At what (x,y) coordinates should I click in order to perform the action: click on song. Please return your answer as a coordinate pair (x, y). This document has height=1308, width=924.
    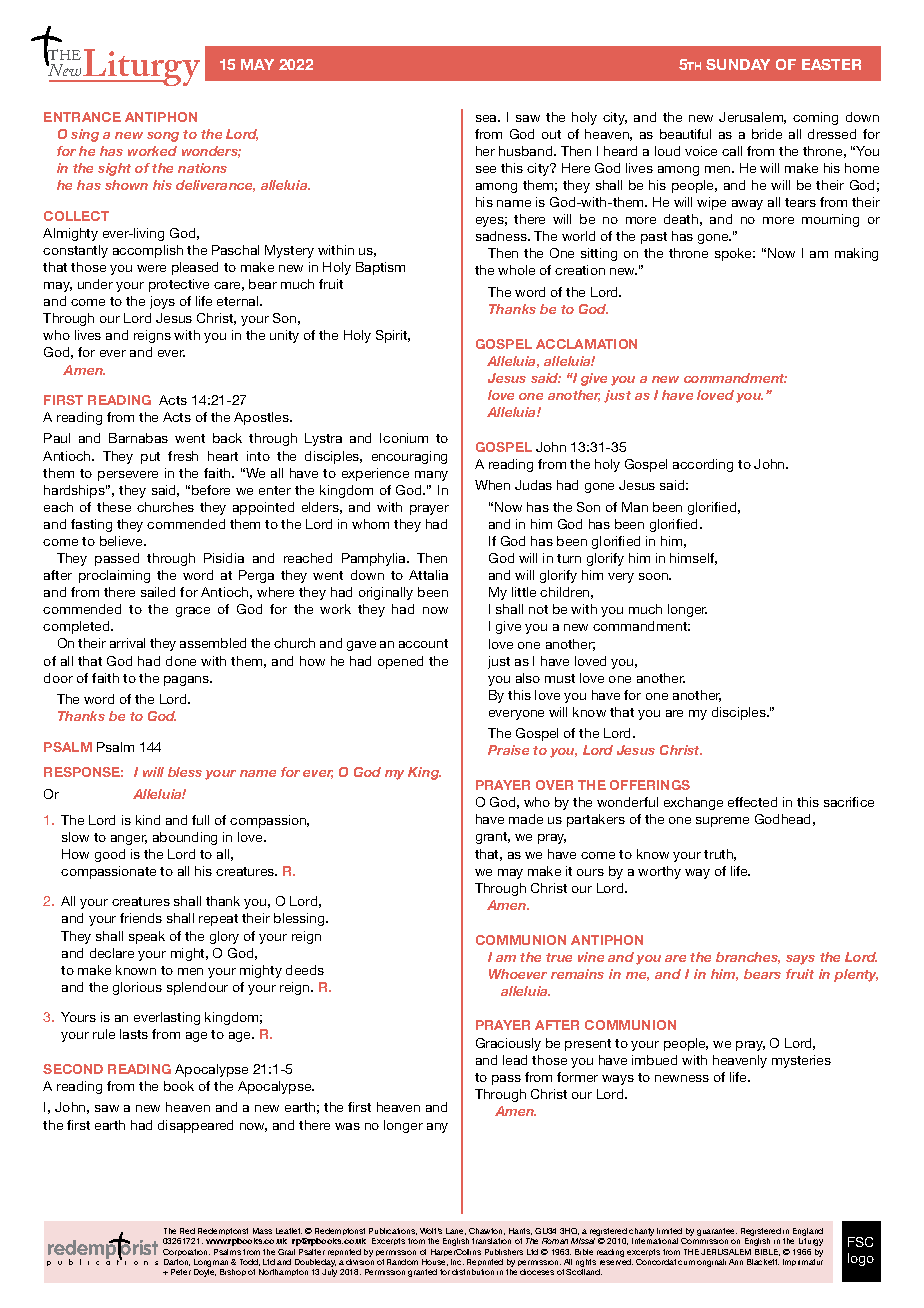
    Looking at the image, I should click on (163, 137).
